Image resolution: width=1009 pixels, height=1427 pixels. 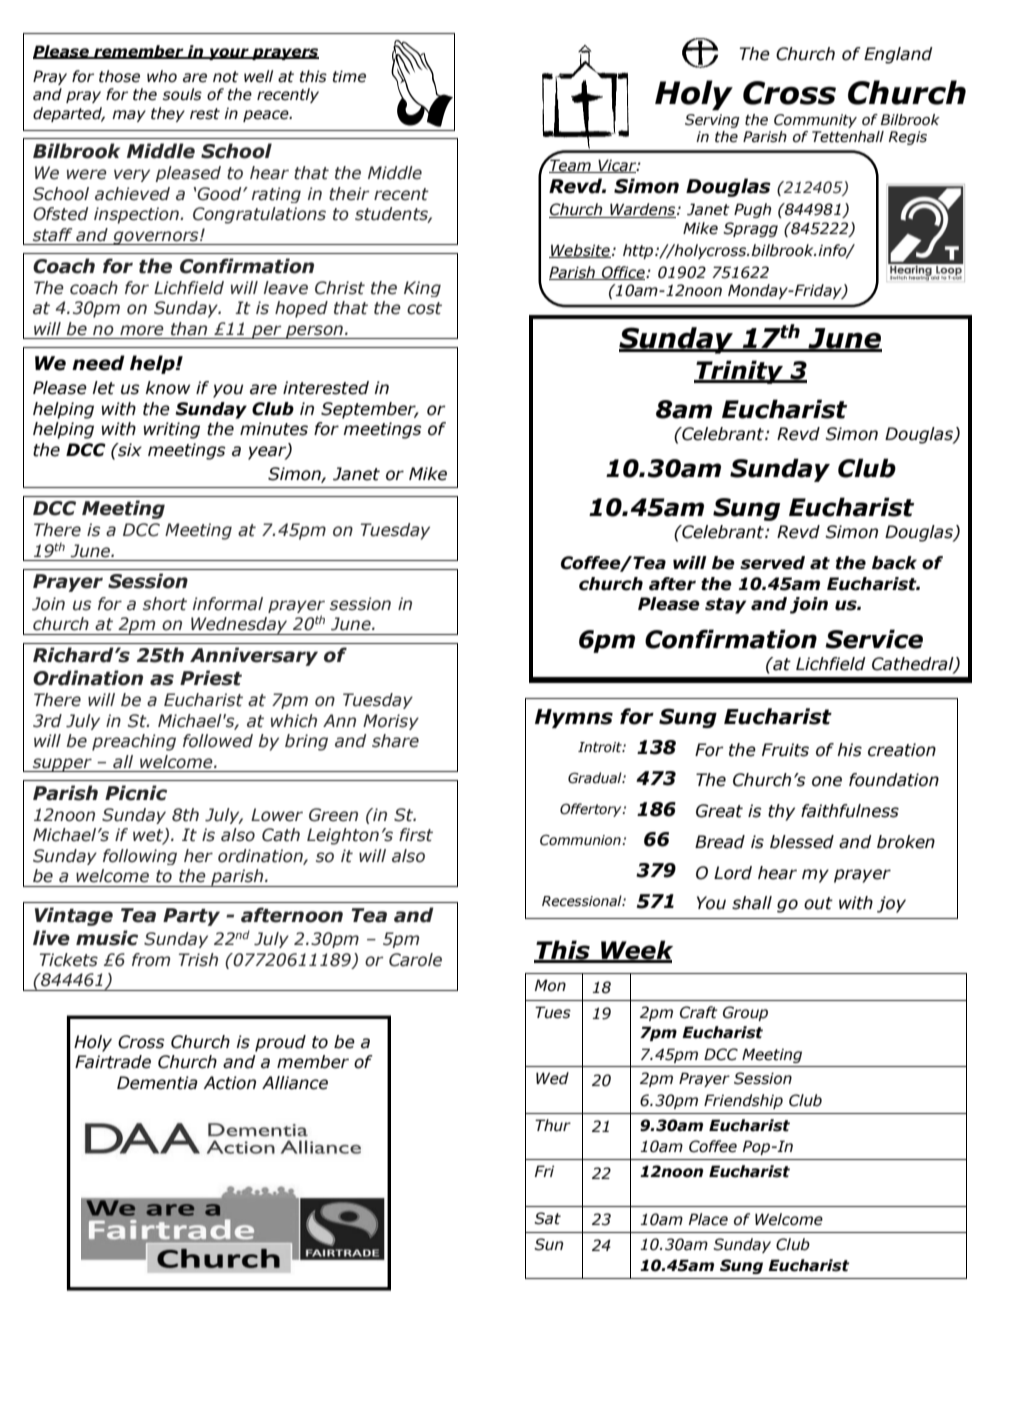 I want to click on Community, so click(x=815, y=121).
